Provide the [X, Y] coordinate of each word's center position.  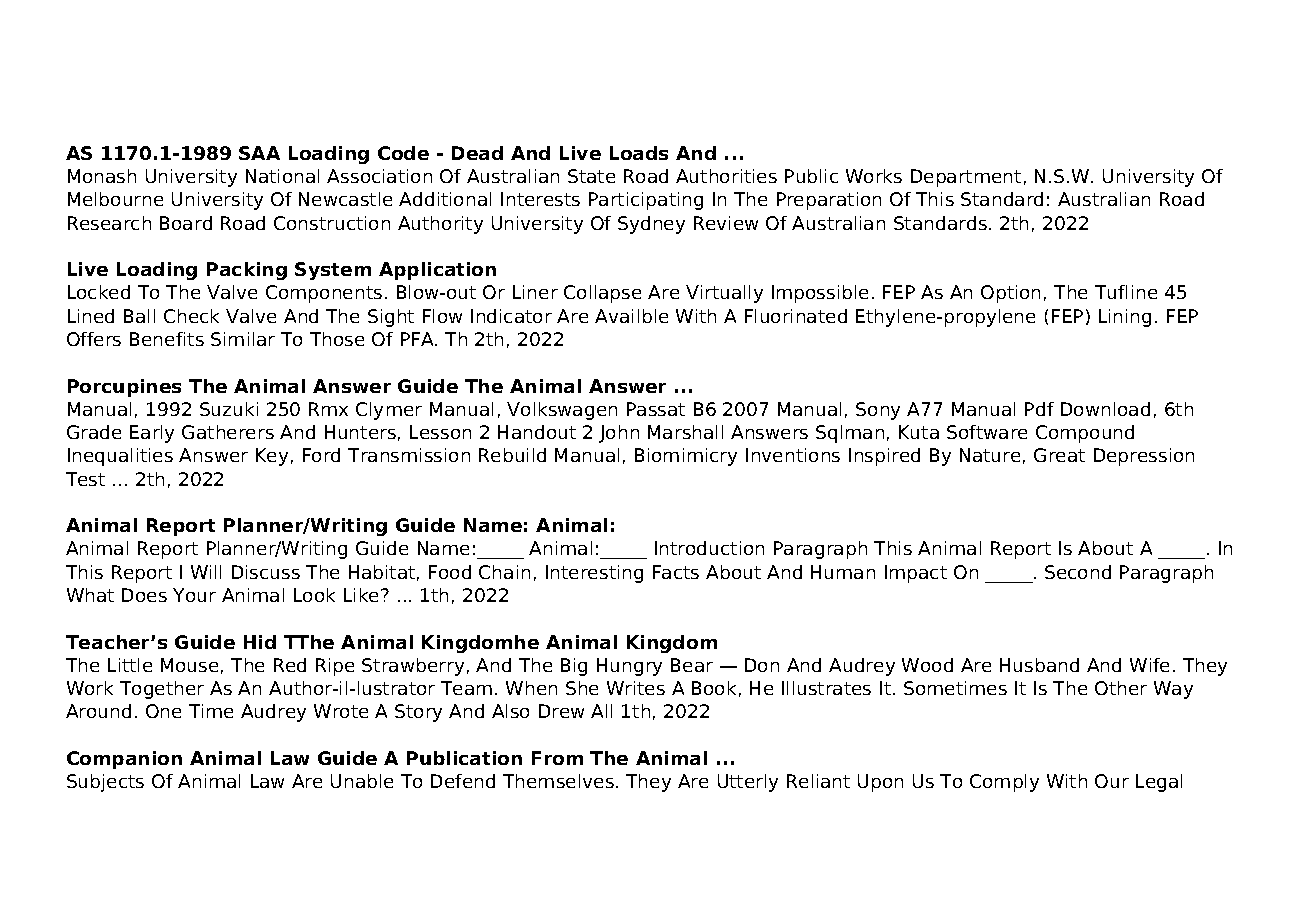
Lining [1125, 318]
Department [966, 178]
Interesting [594, 574]
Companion [124, 760]
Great [1059, 455]
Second [1078, 572]
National [282, 176]
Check [191, 316]
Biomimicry [686, 457]
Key [272, 457]
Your [194, 595]
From [557, 758]
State [591, 176]
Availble [631, 316]
